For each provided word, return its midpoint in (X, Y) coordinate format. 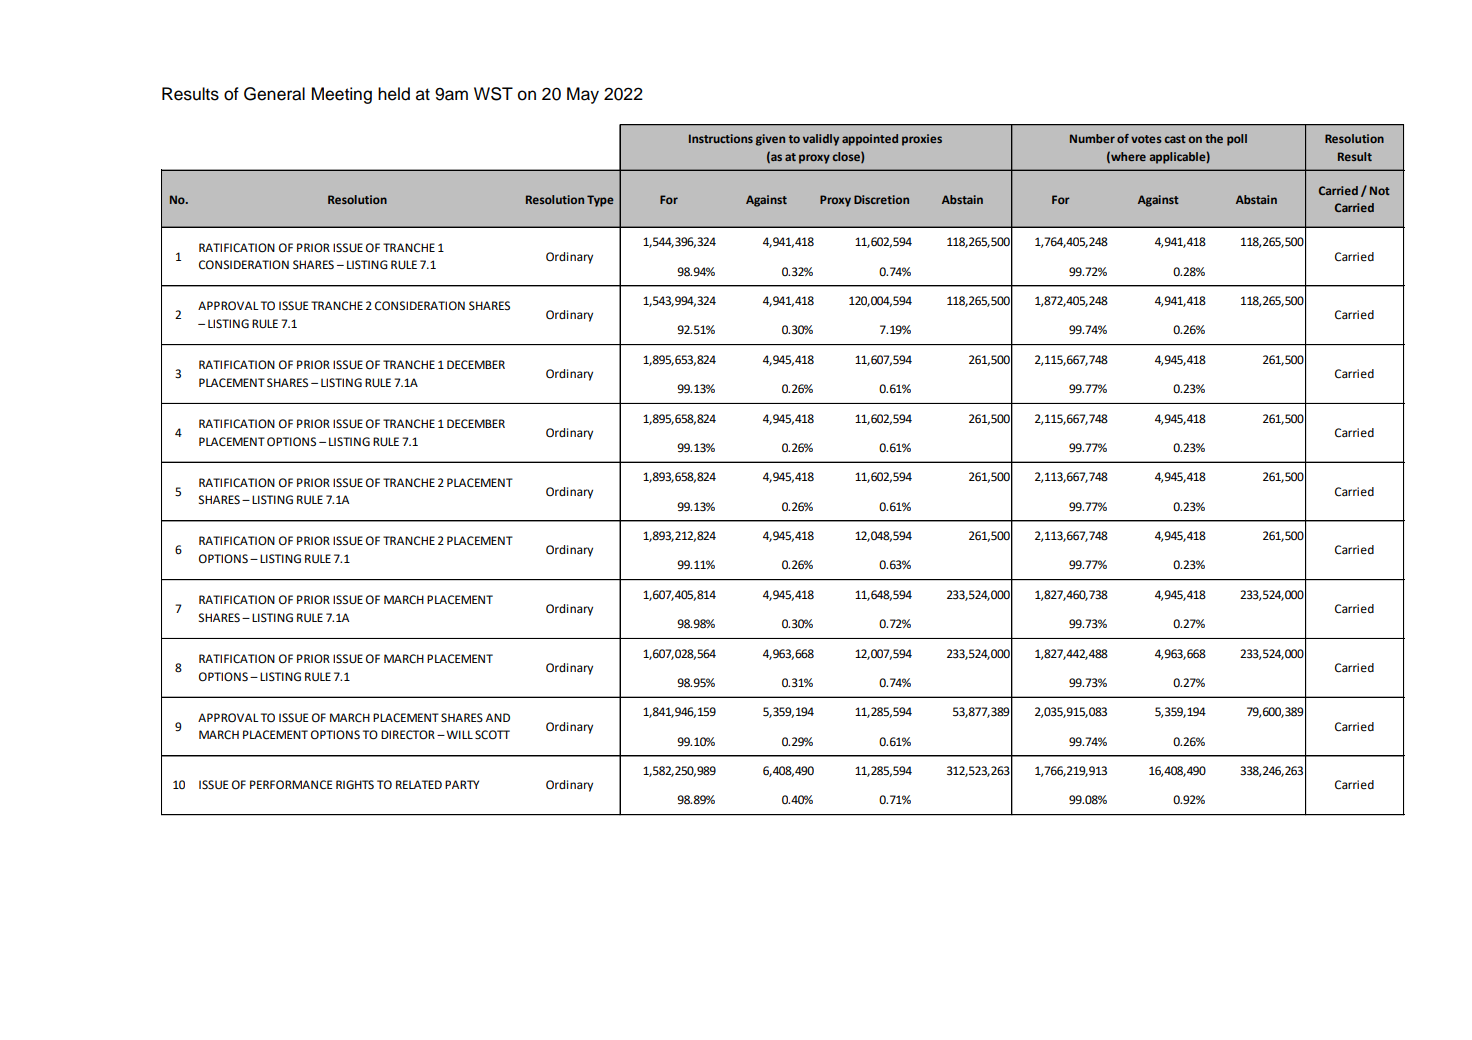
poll (1237, 140)
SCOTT (492, 735)
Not (1380, 190)
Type (600, 201)
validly (821, 140)
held (394, 94)
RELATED (419, 784)
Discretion (881, 199)
